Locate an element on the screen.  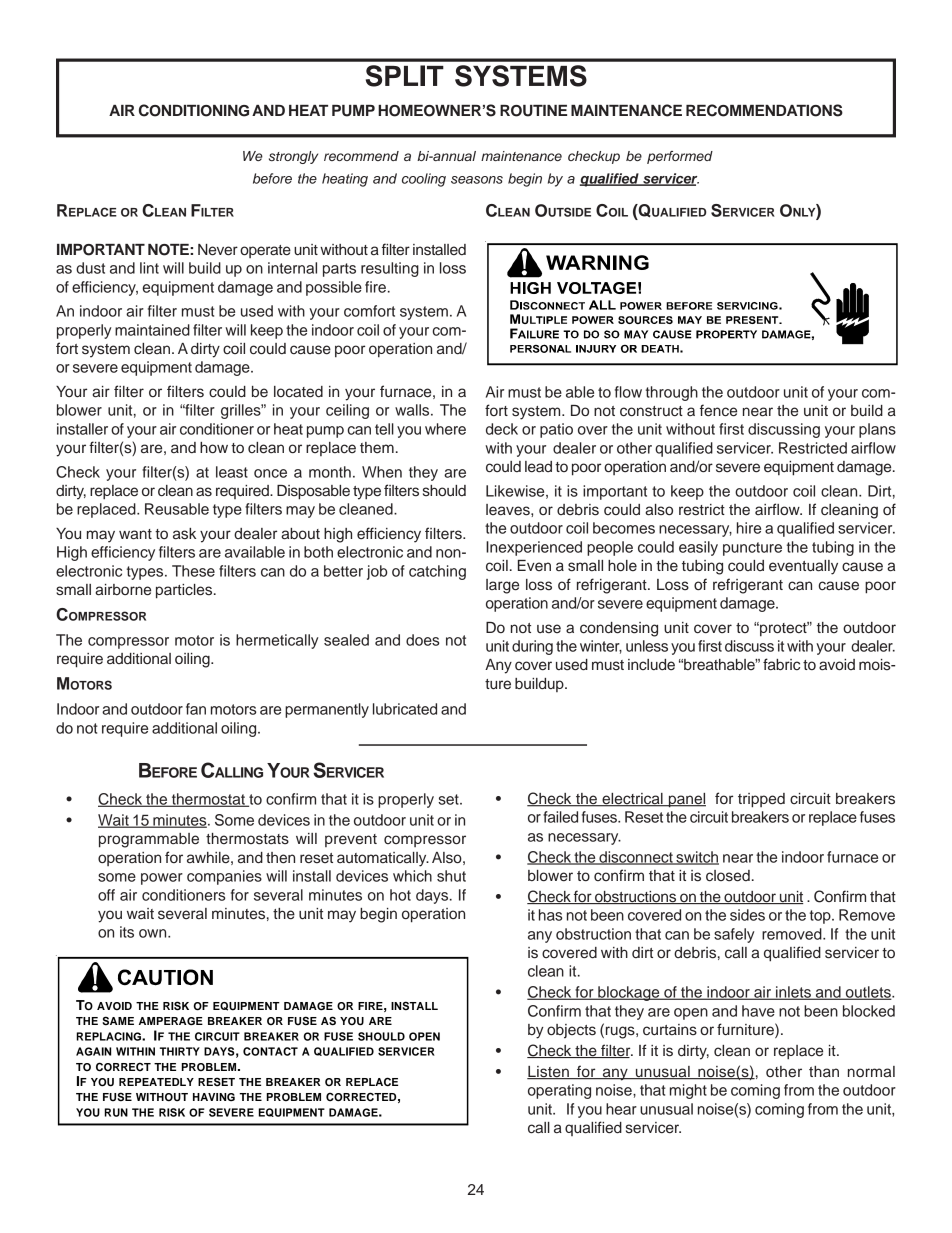
shut is located at coordinates (451, 876).
